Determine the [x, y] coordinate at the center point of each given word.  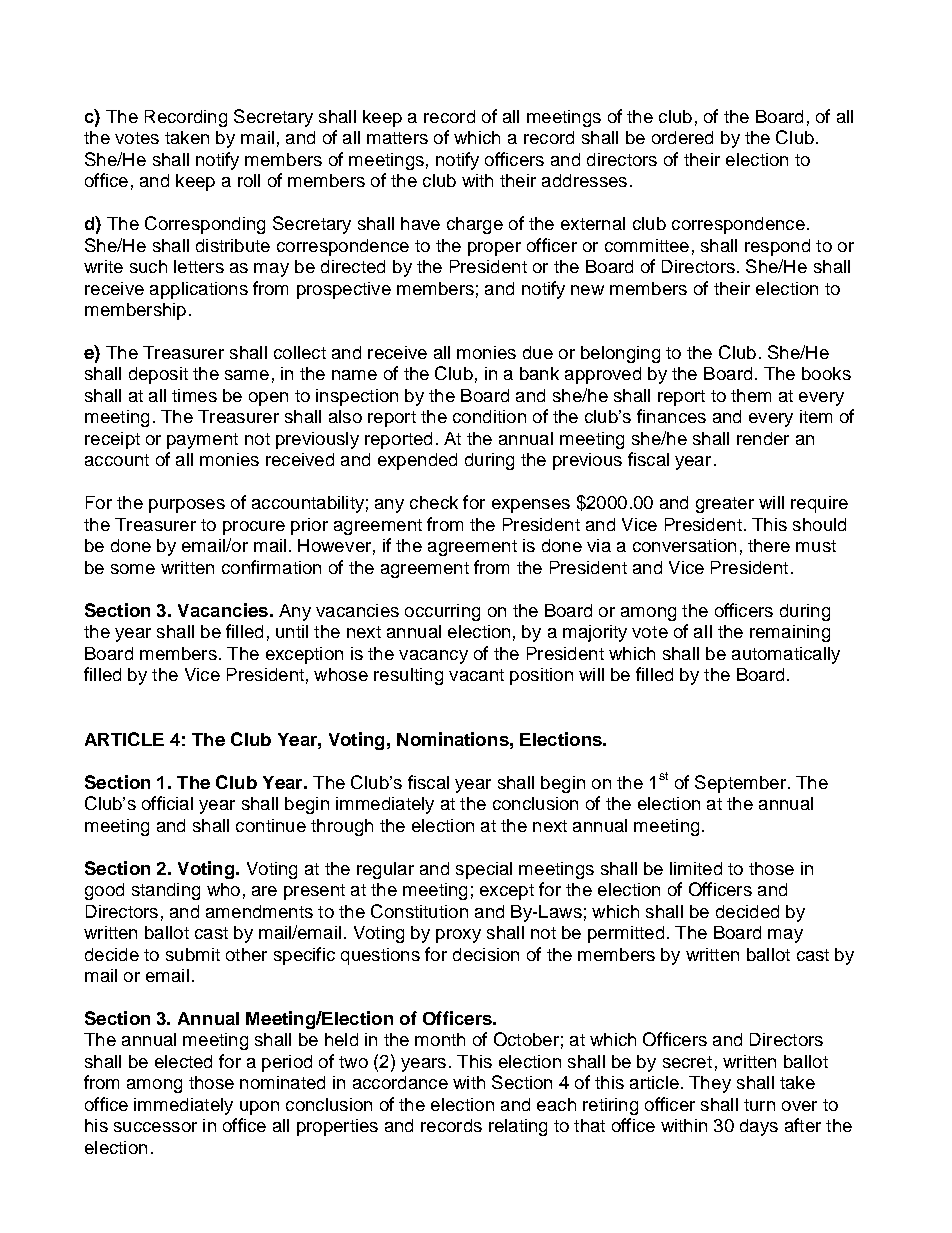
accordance [400, 1082]
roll [249, 180]
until [292, 631]
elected [183, 1061]
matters [397, 138]
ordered [682, 137]
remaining [790, 633]
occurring [442, 612]
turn [759, 1105]
